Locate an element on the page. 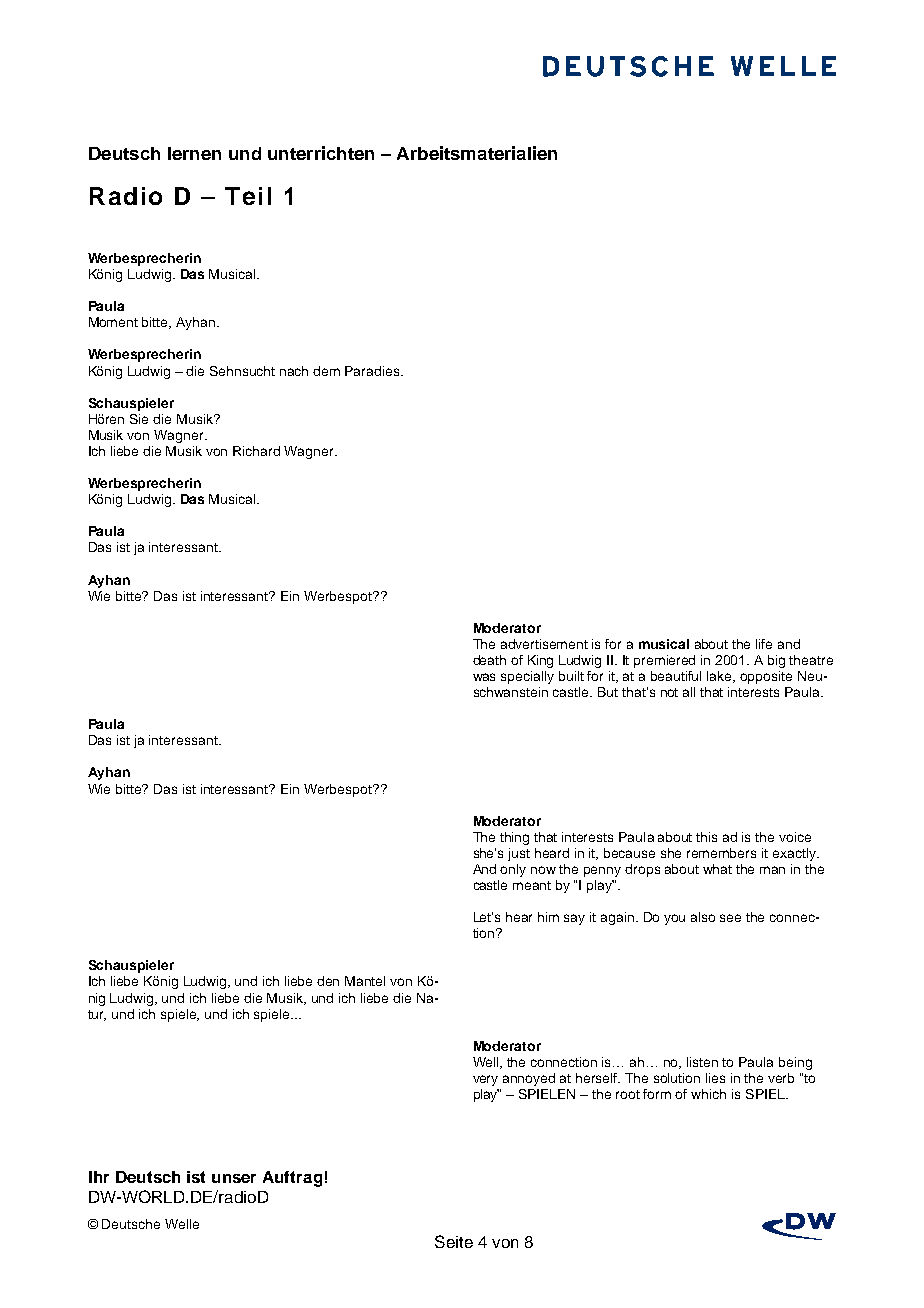 This image has width=924, height=1308. den is located at coordinates (328, 981).
